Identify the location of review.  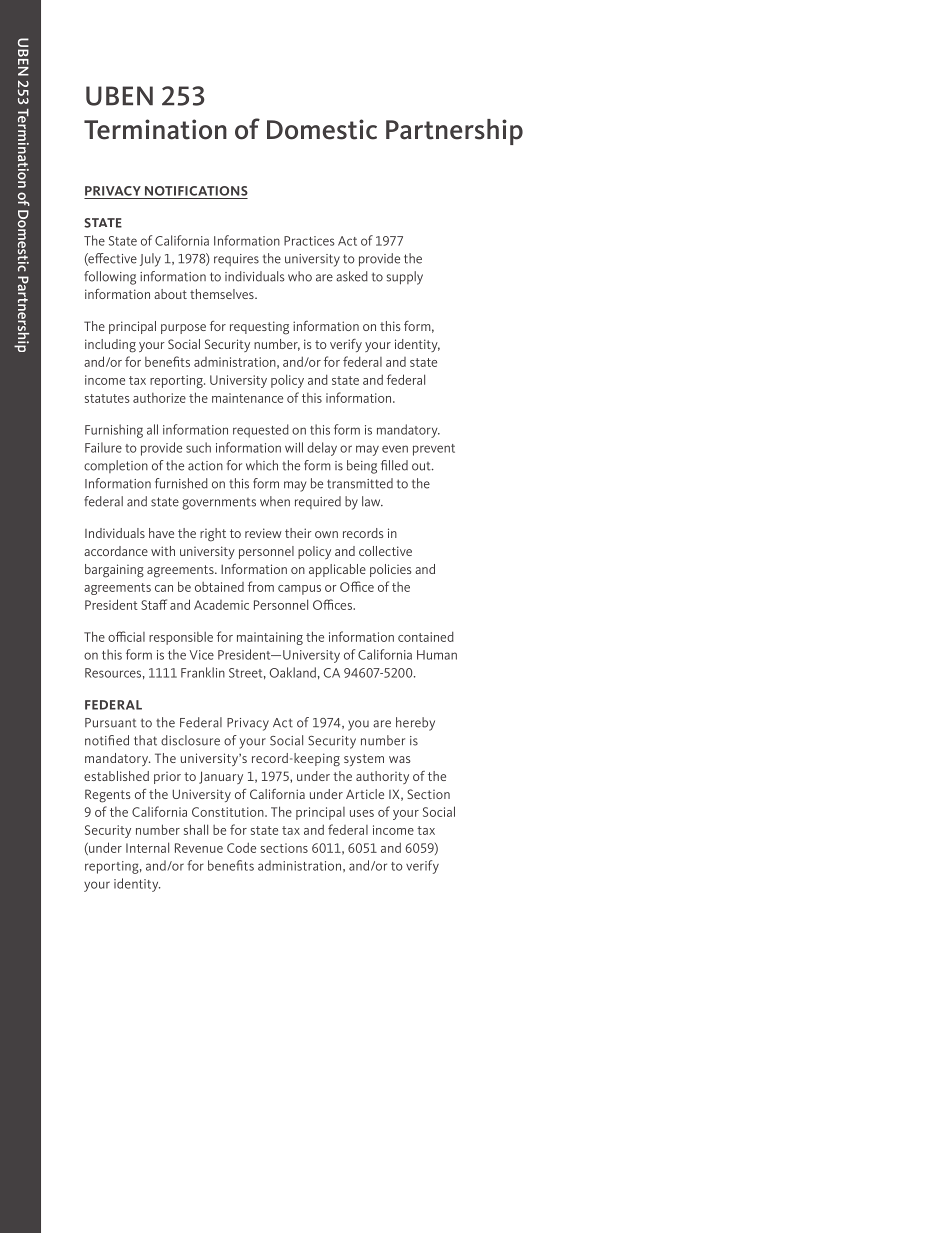
(263, 533).
